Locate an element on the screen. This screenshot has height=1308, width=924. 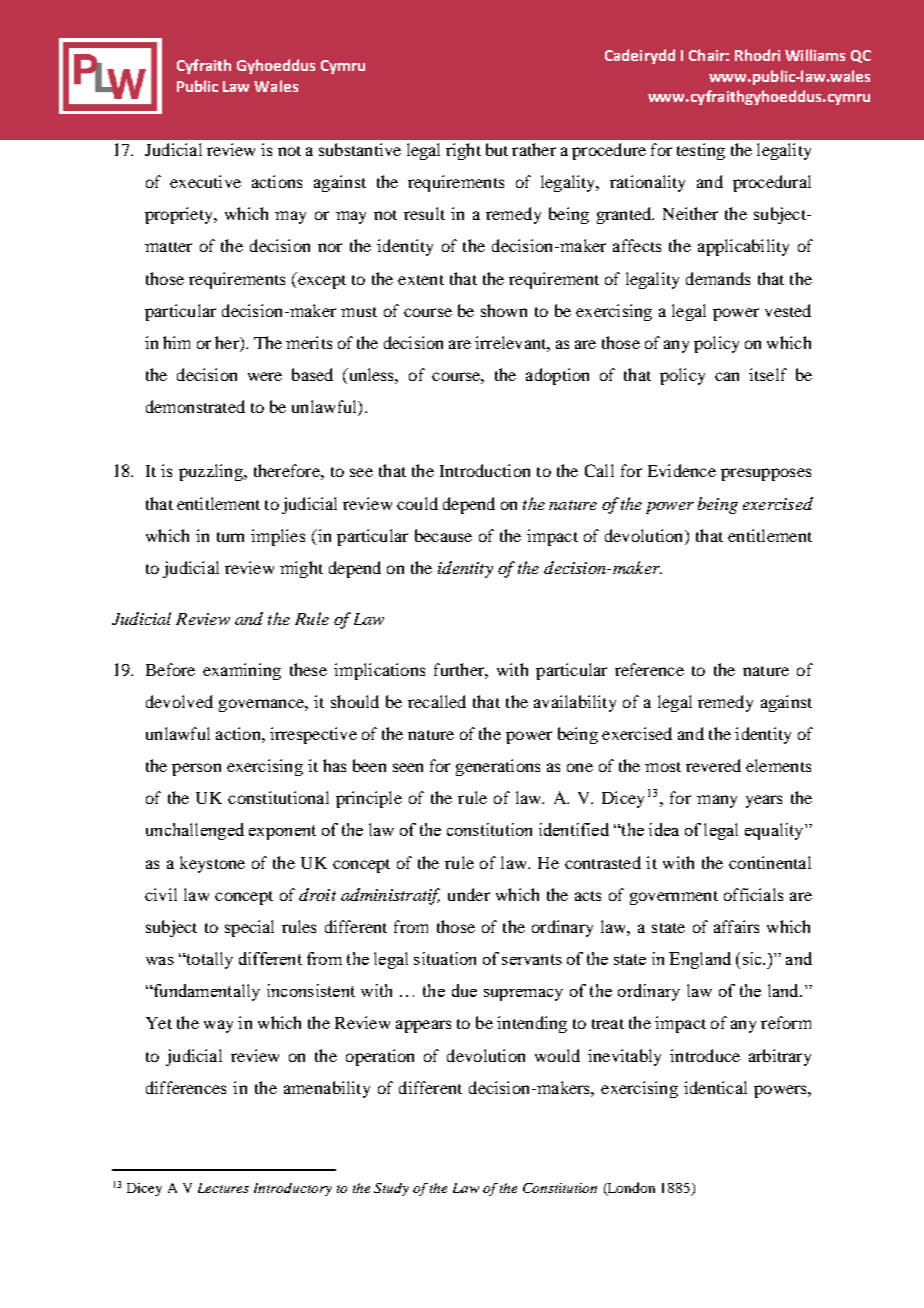
examining is located at coordinates (242, 671).
